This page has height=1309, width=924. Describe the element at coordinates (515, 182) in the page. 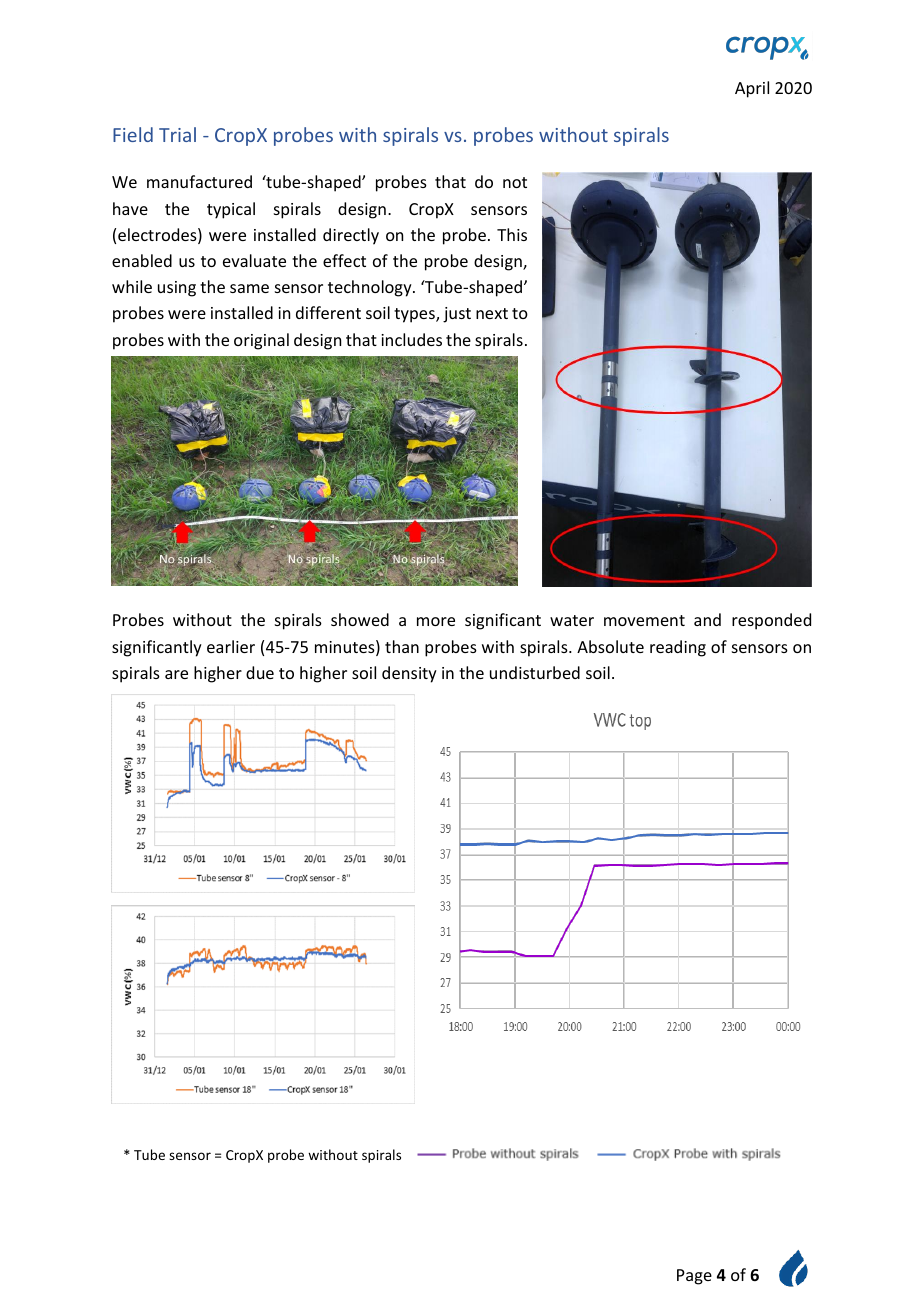

I see `not` at that location.
